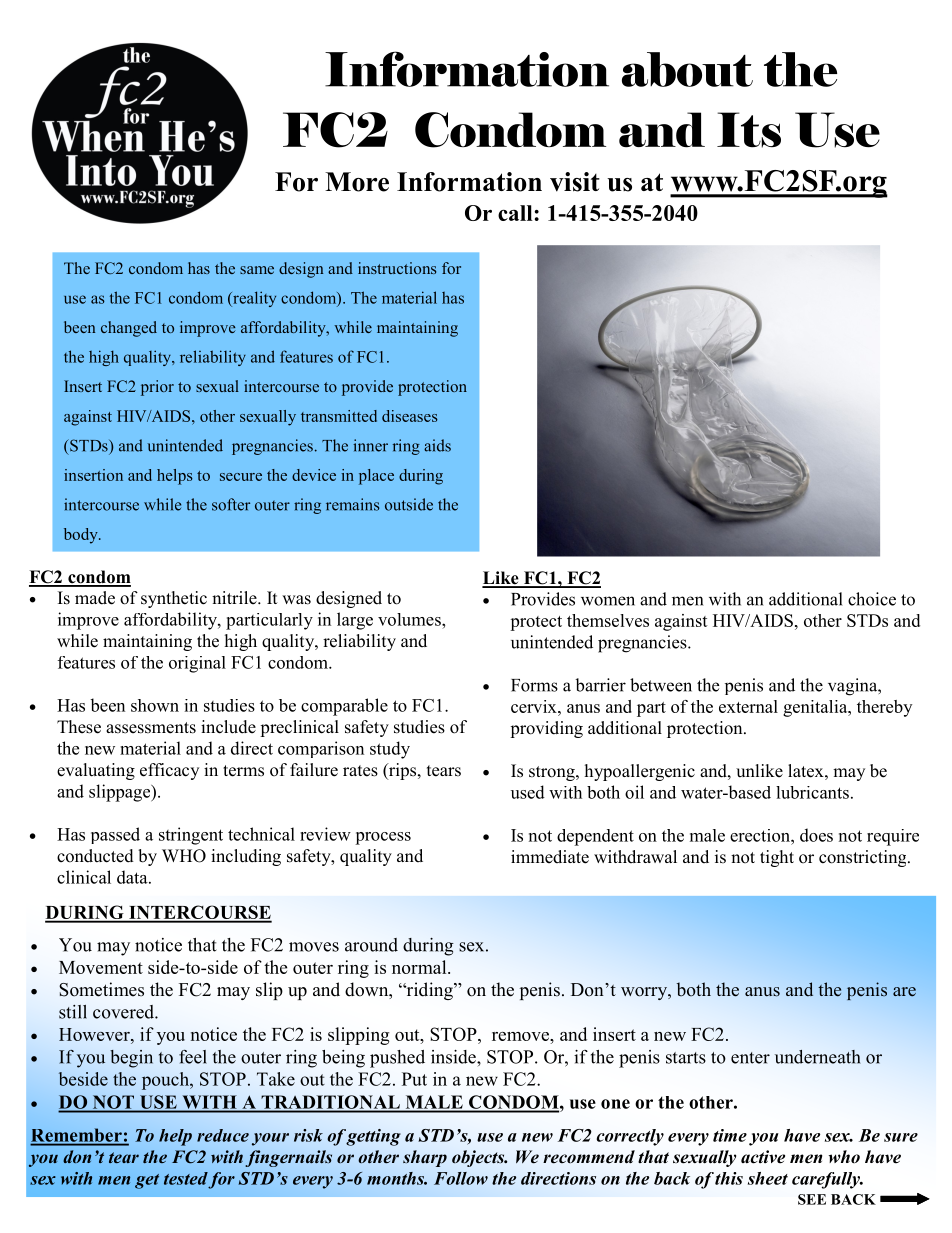 The width and height of the screenshot is (952, 1233). Describe the element at coordinates (169, 771) in the screenshot. I see `efficacy` at that location.
